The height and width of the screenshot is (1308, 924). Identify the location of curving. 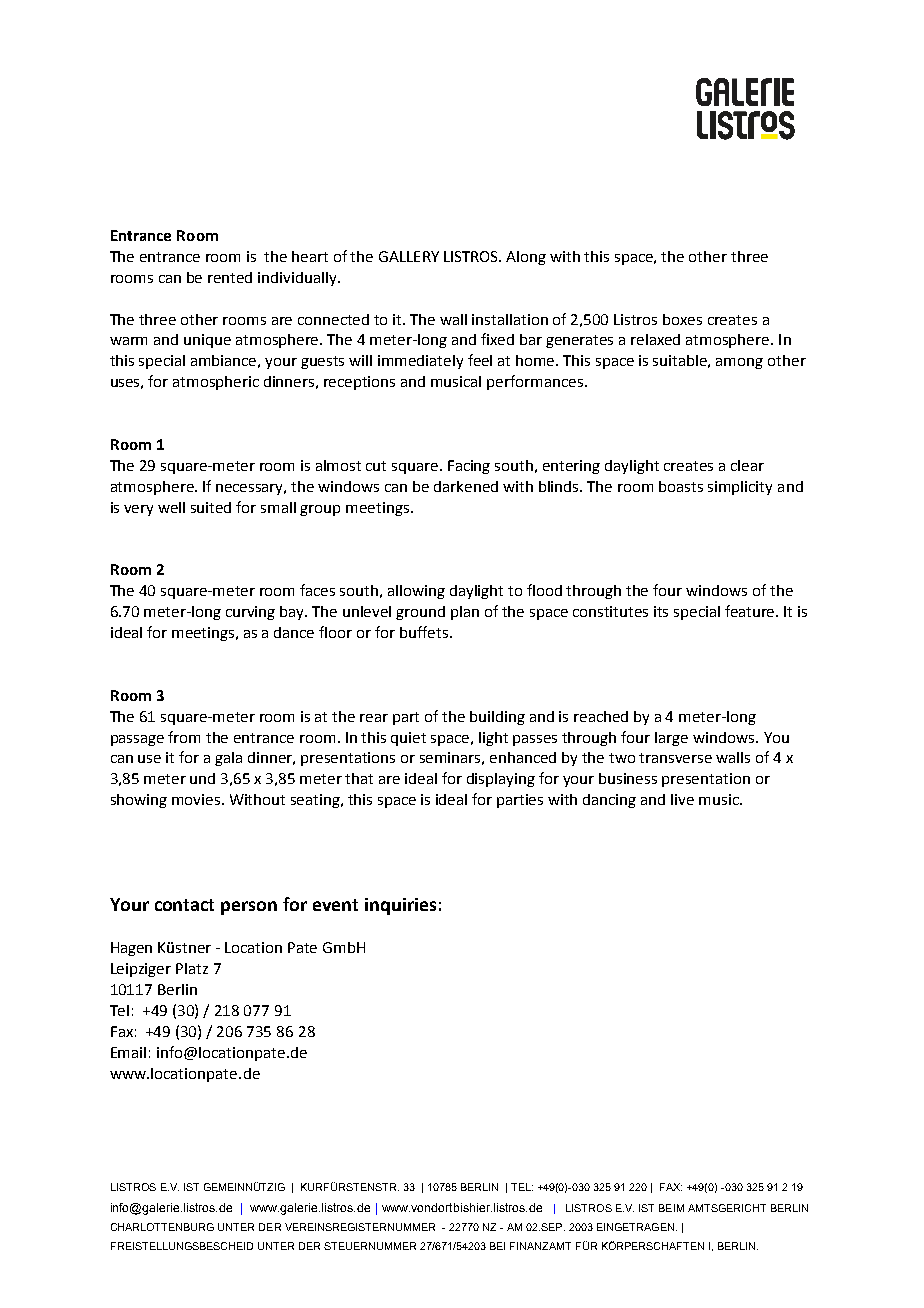
(250, 613).
